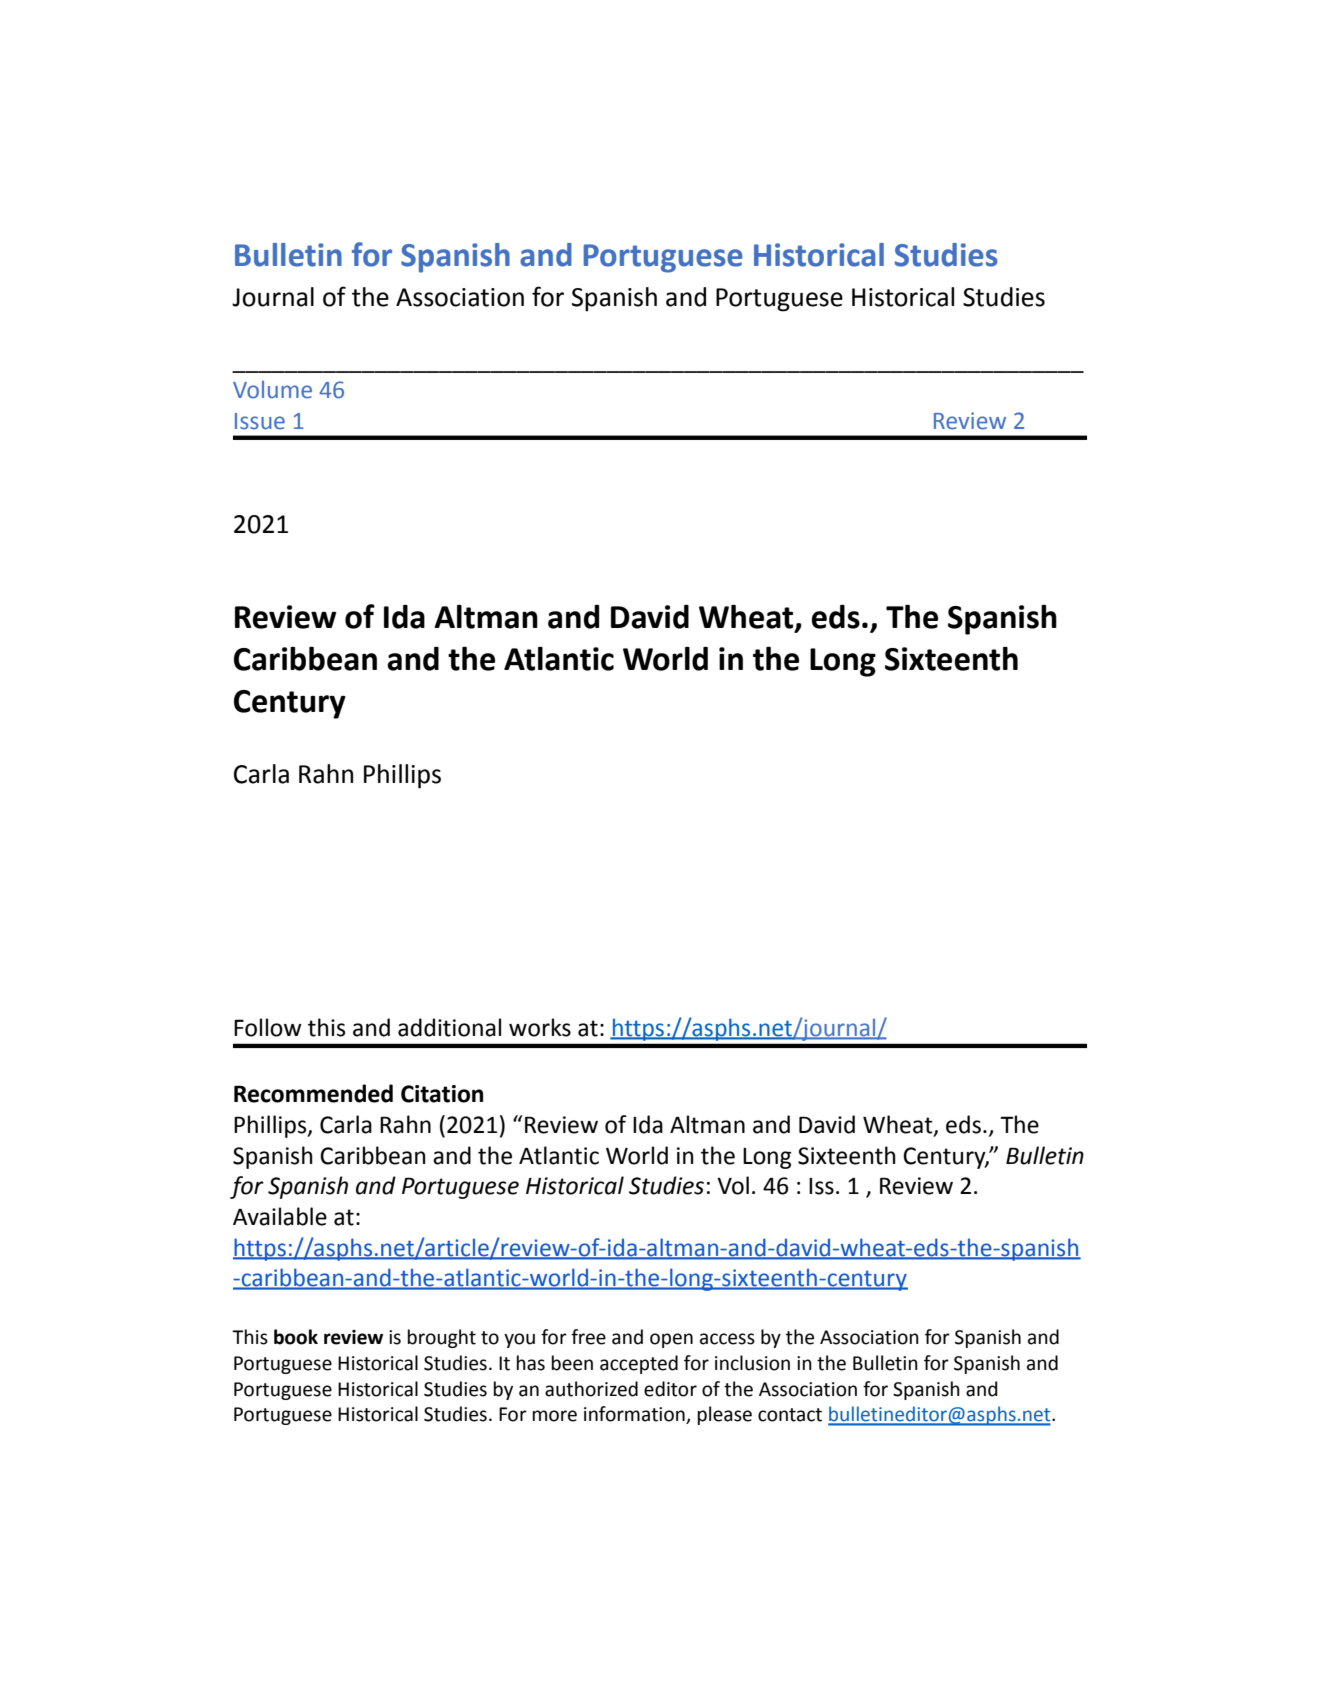  Describe the element at coordinates (531, 1363) in the screenshot. I see `has` at that location.
